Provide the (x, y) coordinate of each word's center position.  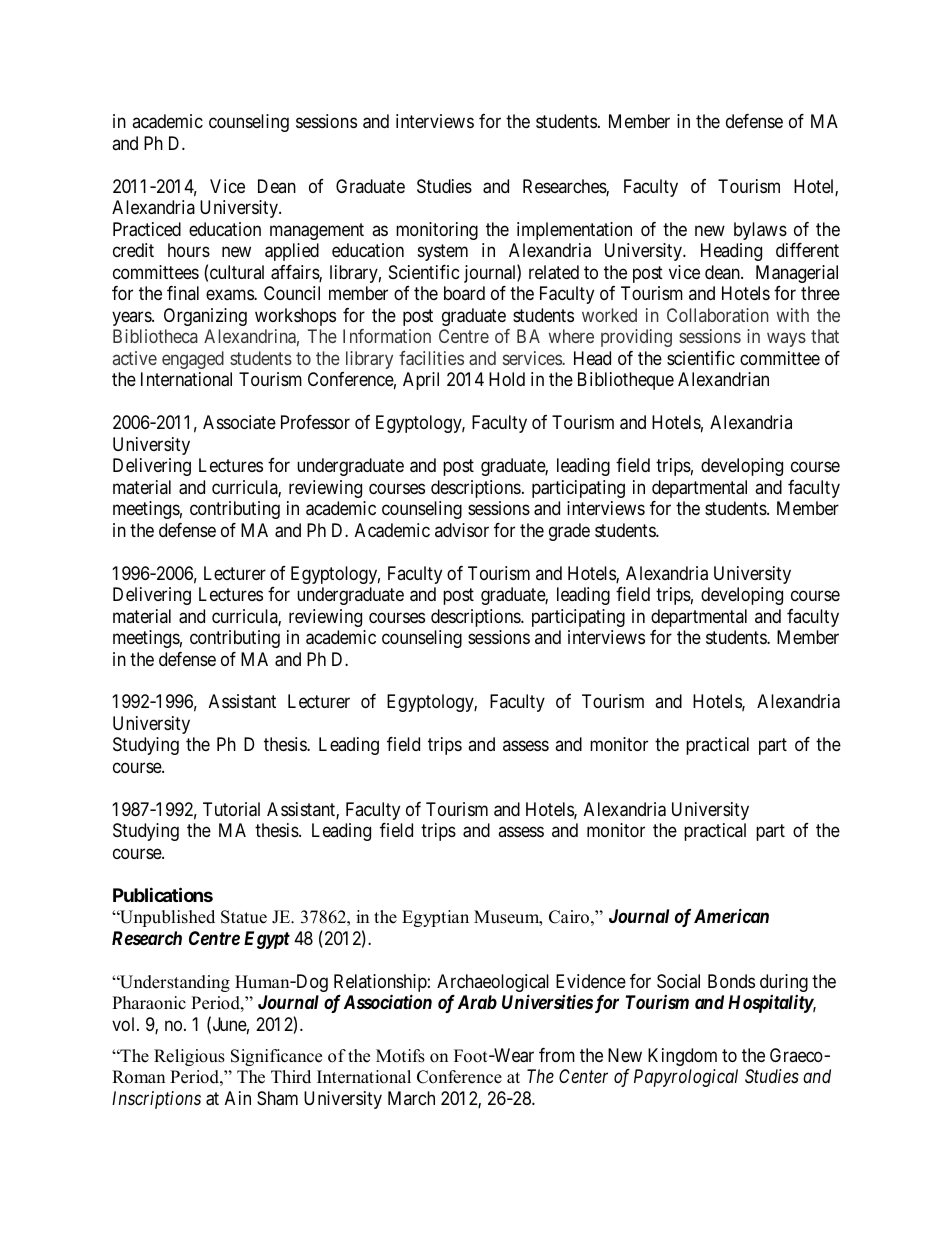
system (443, 253)
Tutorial (231, 809)
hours (189, 250)
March (411, 1098)
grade (569, 532)
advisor (462, 530)
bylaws (760, 231)
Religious (189, 1057)
